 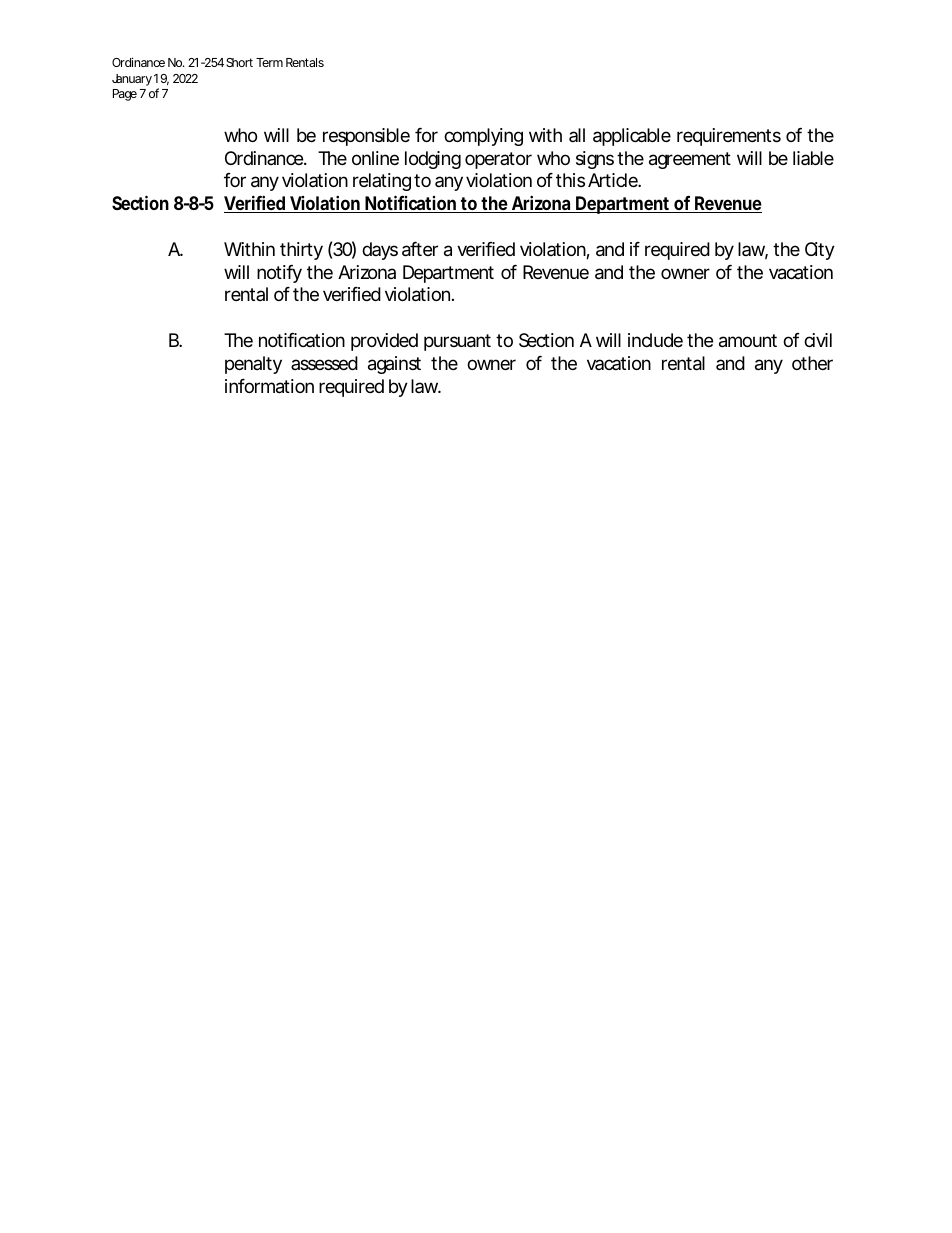 I want to click on penalty, so click(x=253, y=365).
